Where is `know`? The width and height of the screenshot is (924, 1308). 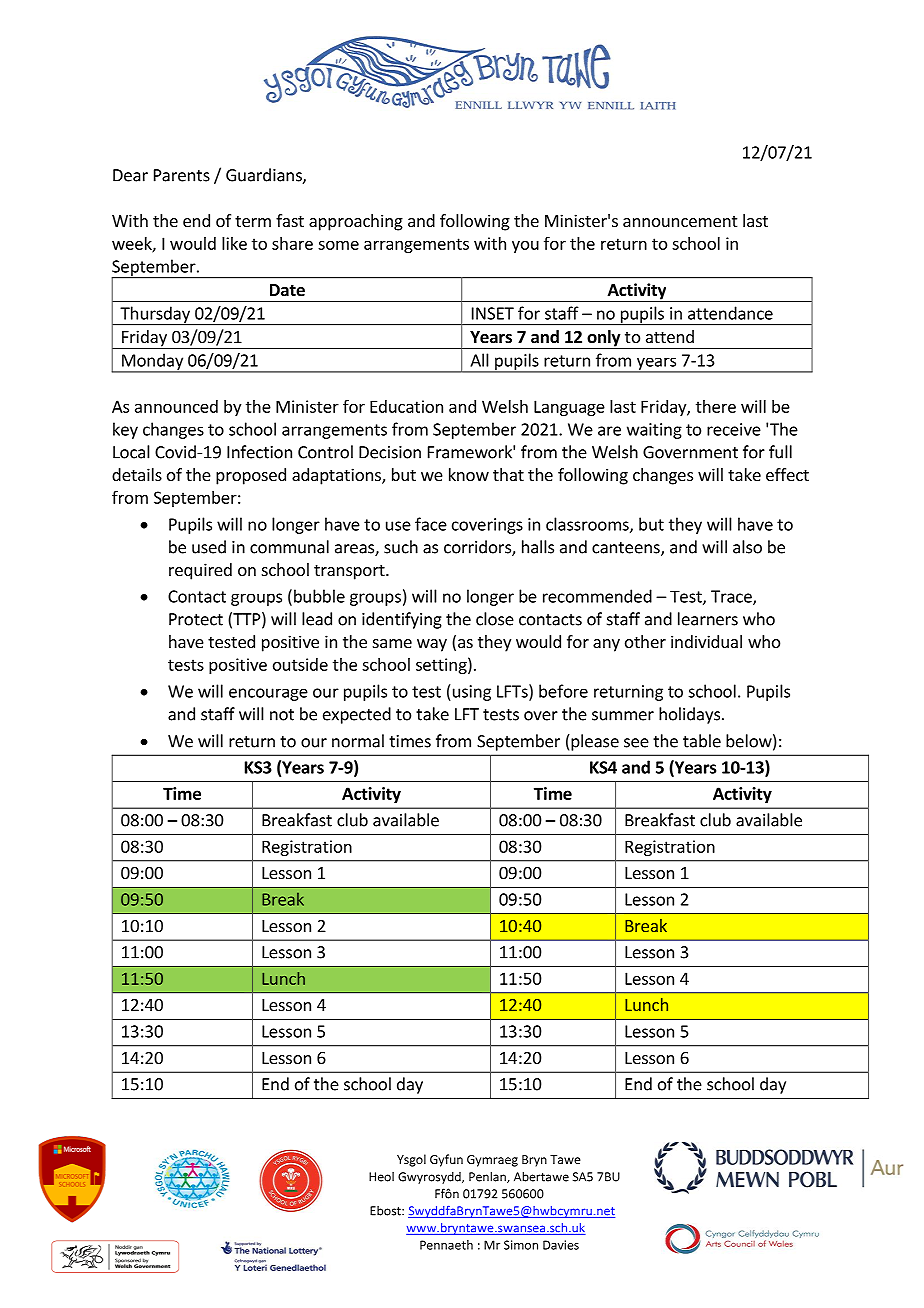 know is located at coordinates (469, 474).
